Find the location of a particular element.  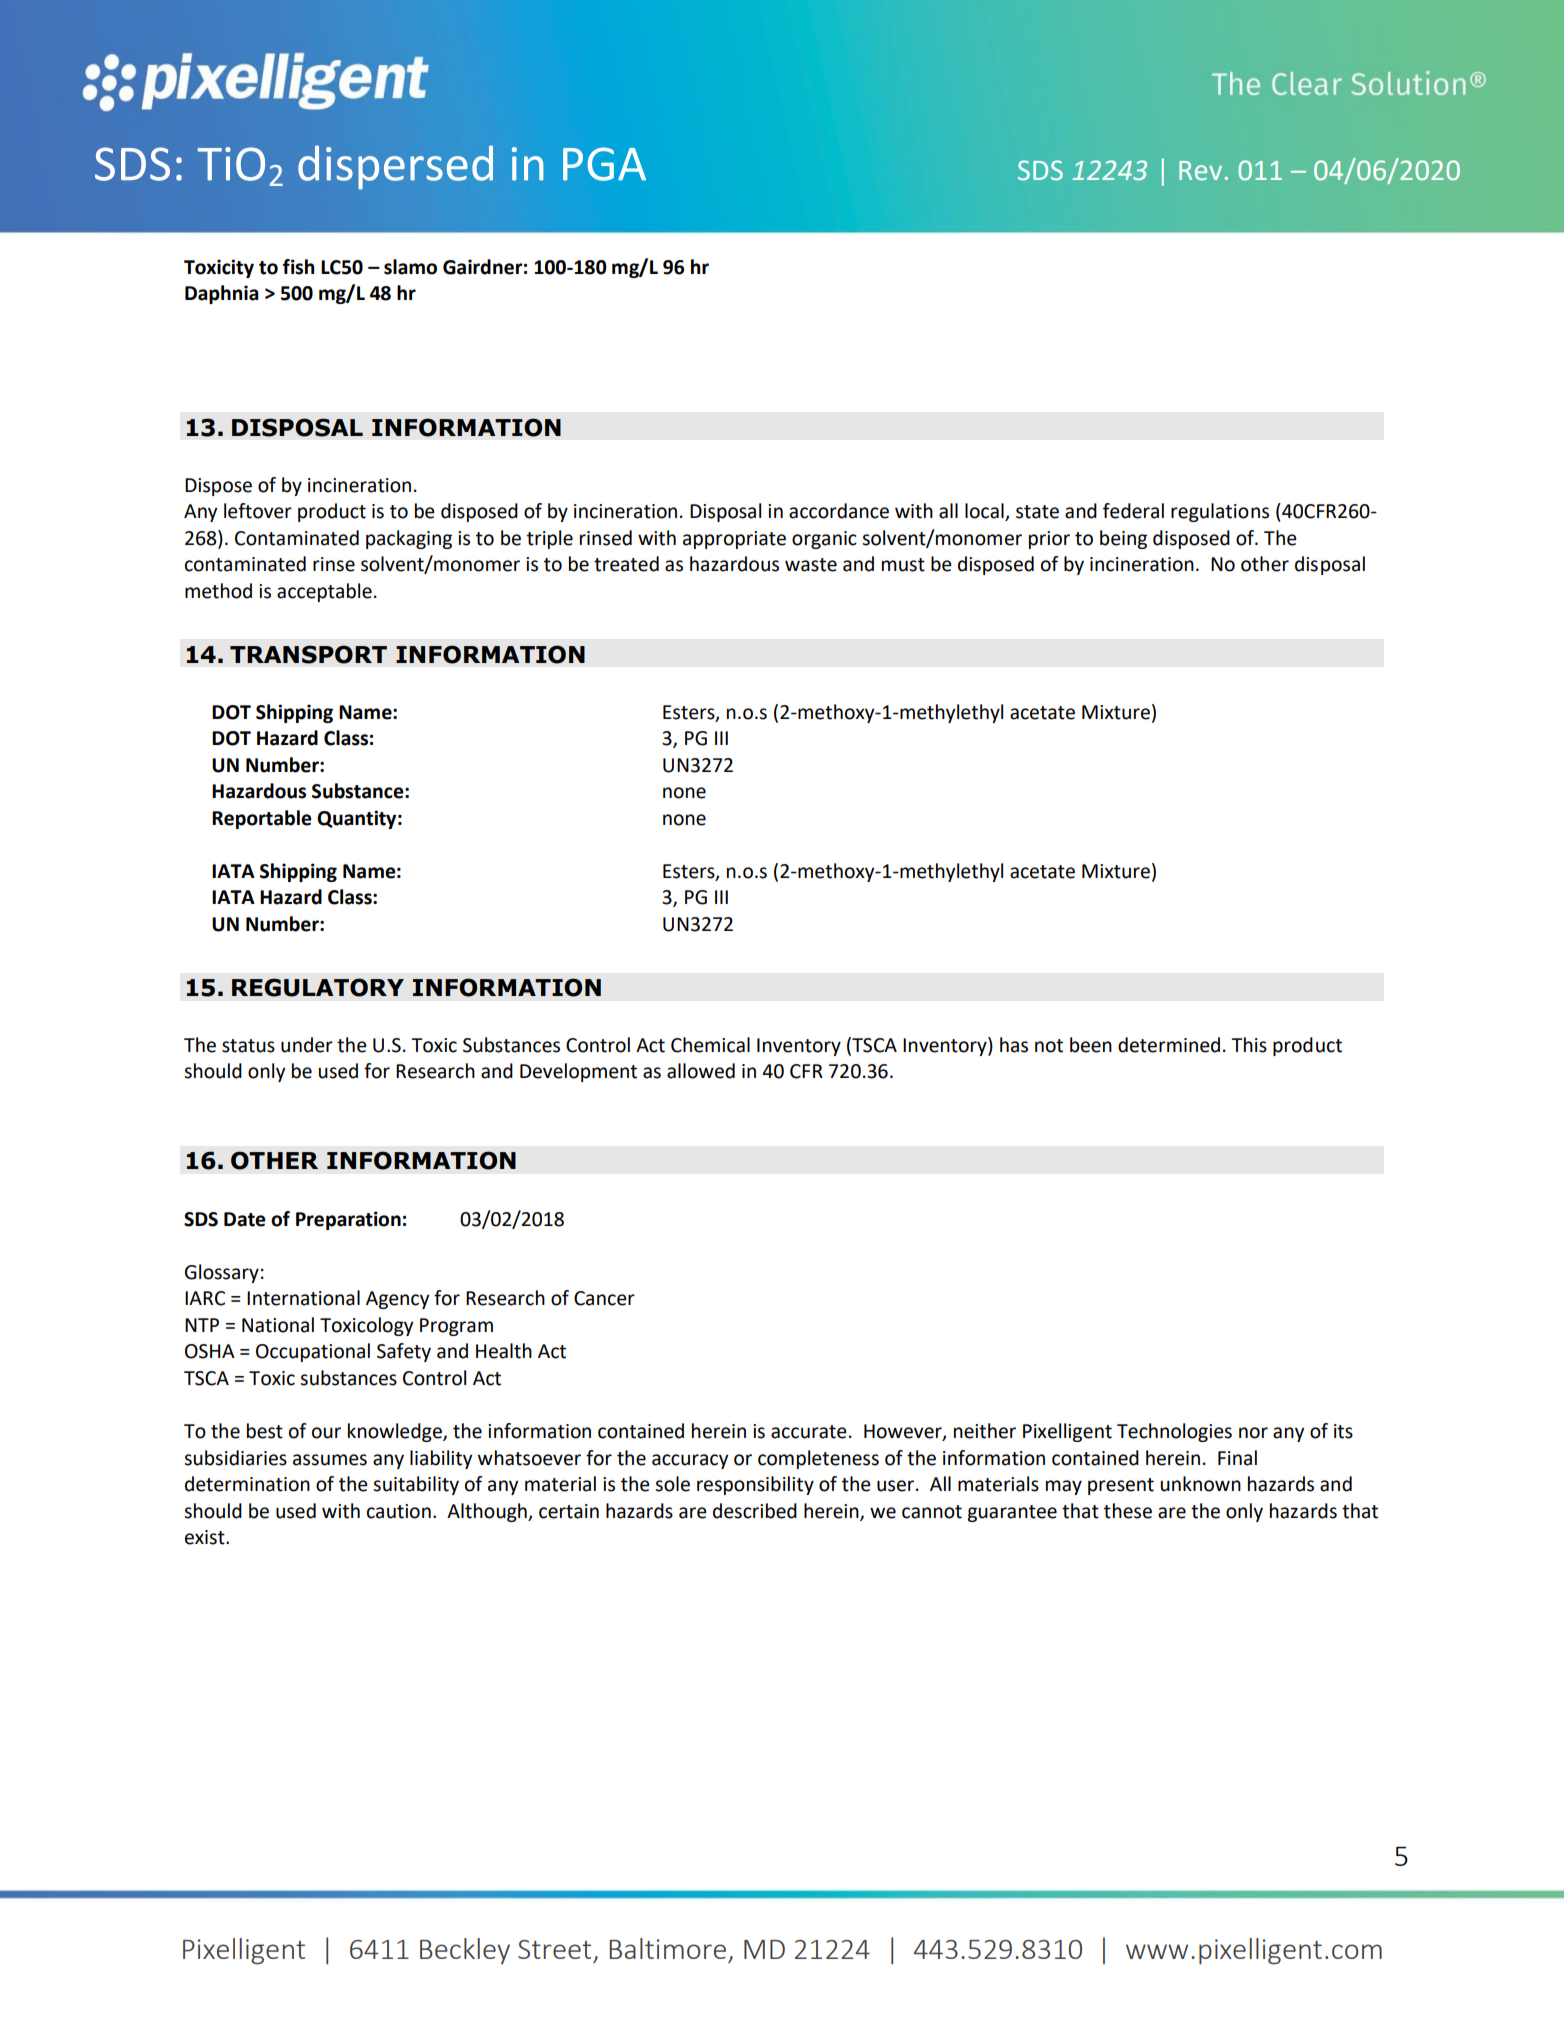

Technologies is located at coordinates (1174, 1432).
